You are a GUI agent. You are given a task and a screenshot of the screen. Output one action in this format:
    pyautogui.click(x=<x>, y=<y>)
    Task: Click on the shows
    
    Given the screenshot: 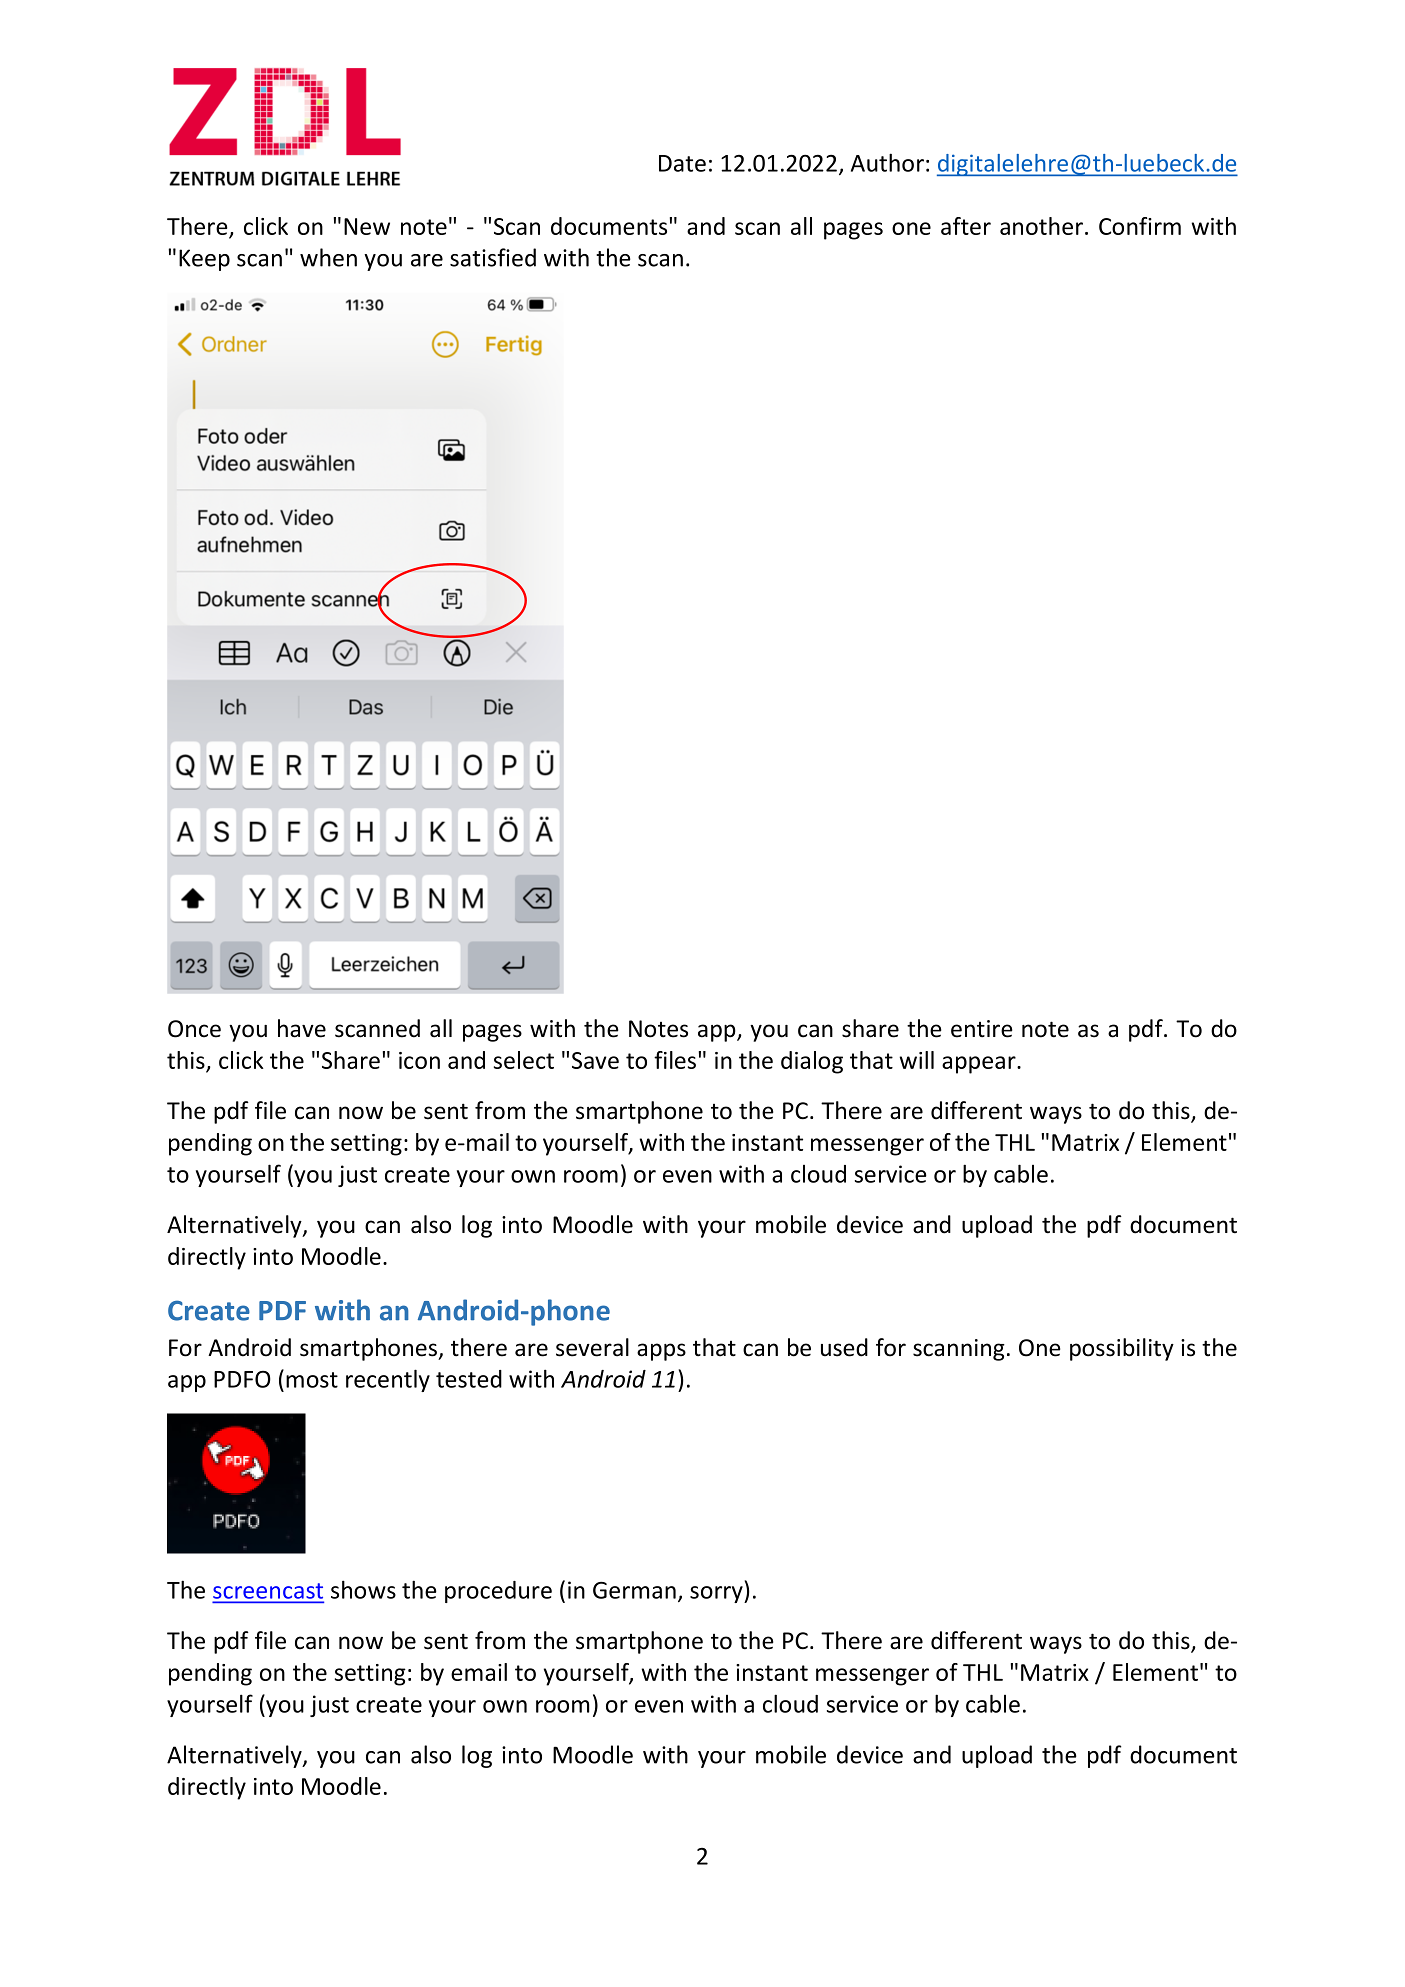 What is the action you would take?
    pyautogui.click(x=363, y=1589)
